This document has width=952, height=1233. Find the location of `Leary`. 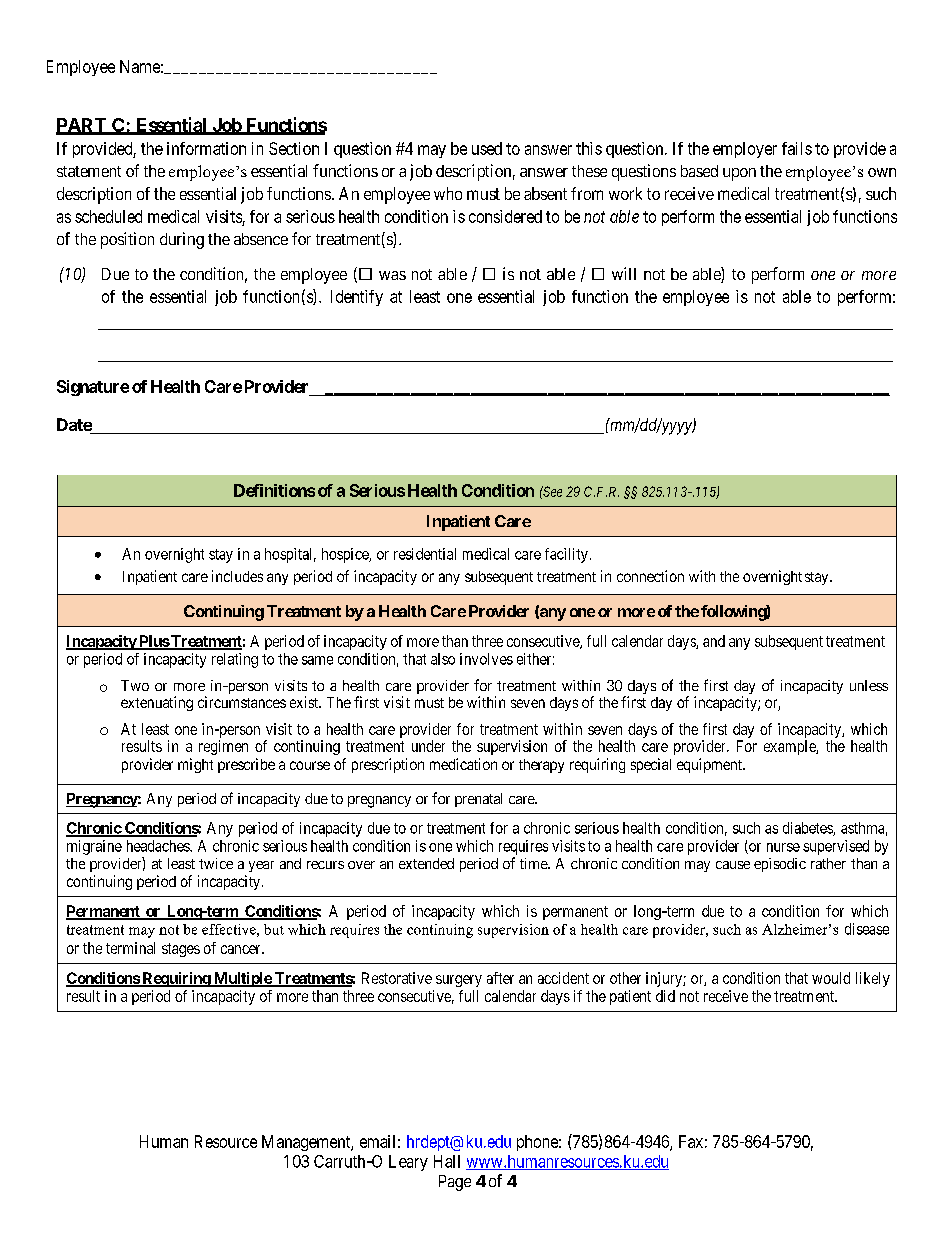

Leary is located at coordinates (408, 1163).
